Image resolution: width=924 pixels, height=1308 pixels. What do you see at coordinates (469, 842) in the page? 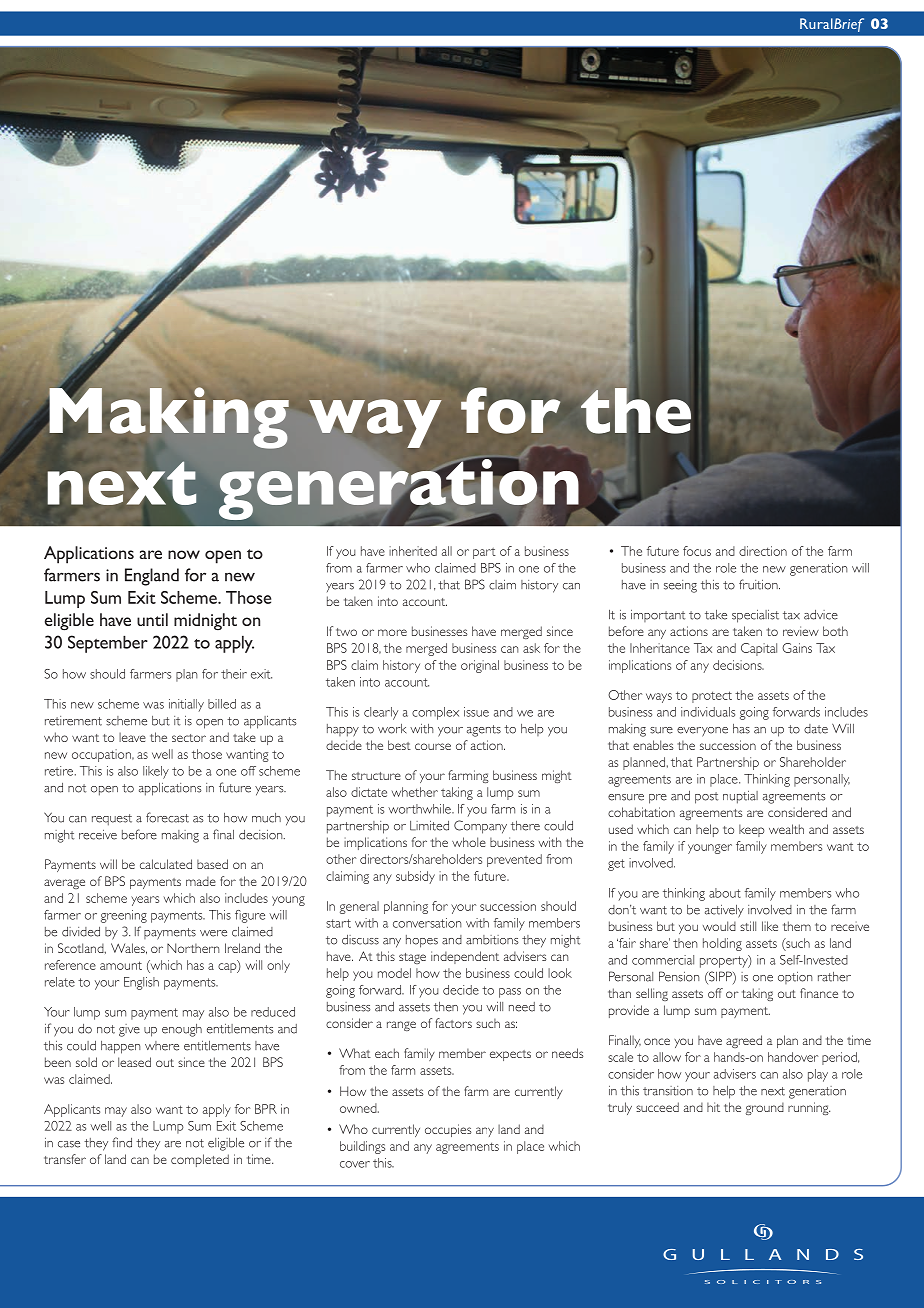
I see `whole` at bounding box center [469, 842].
